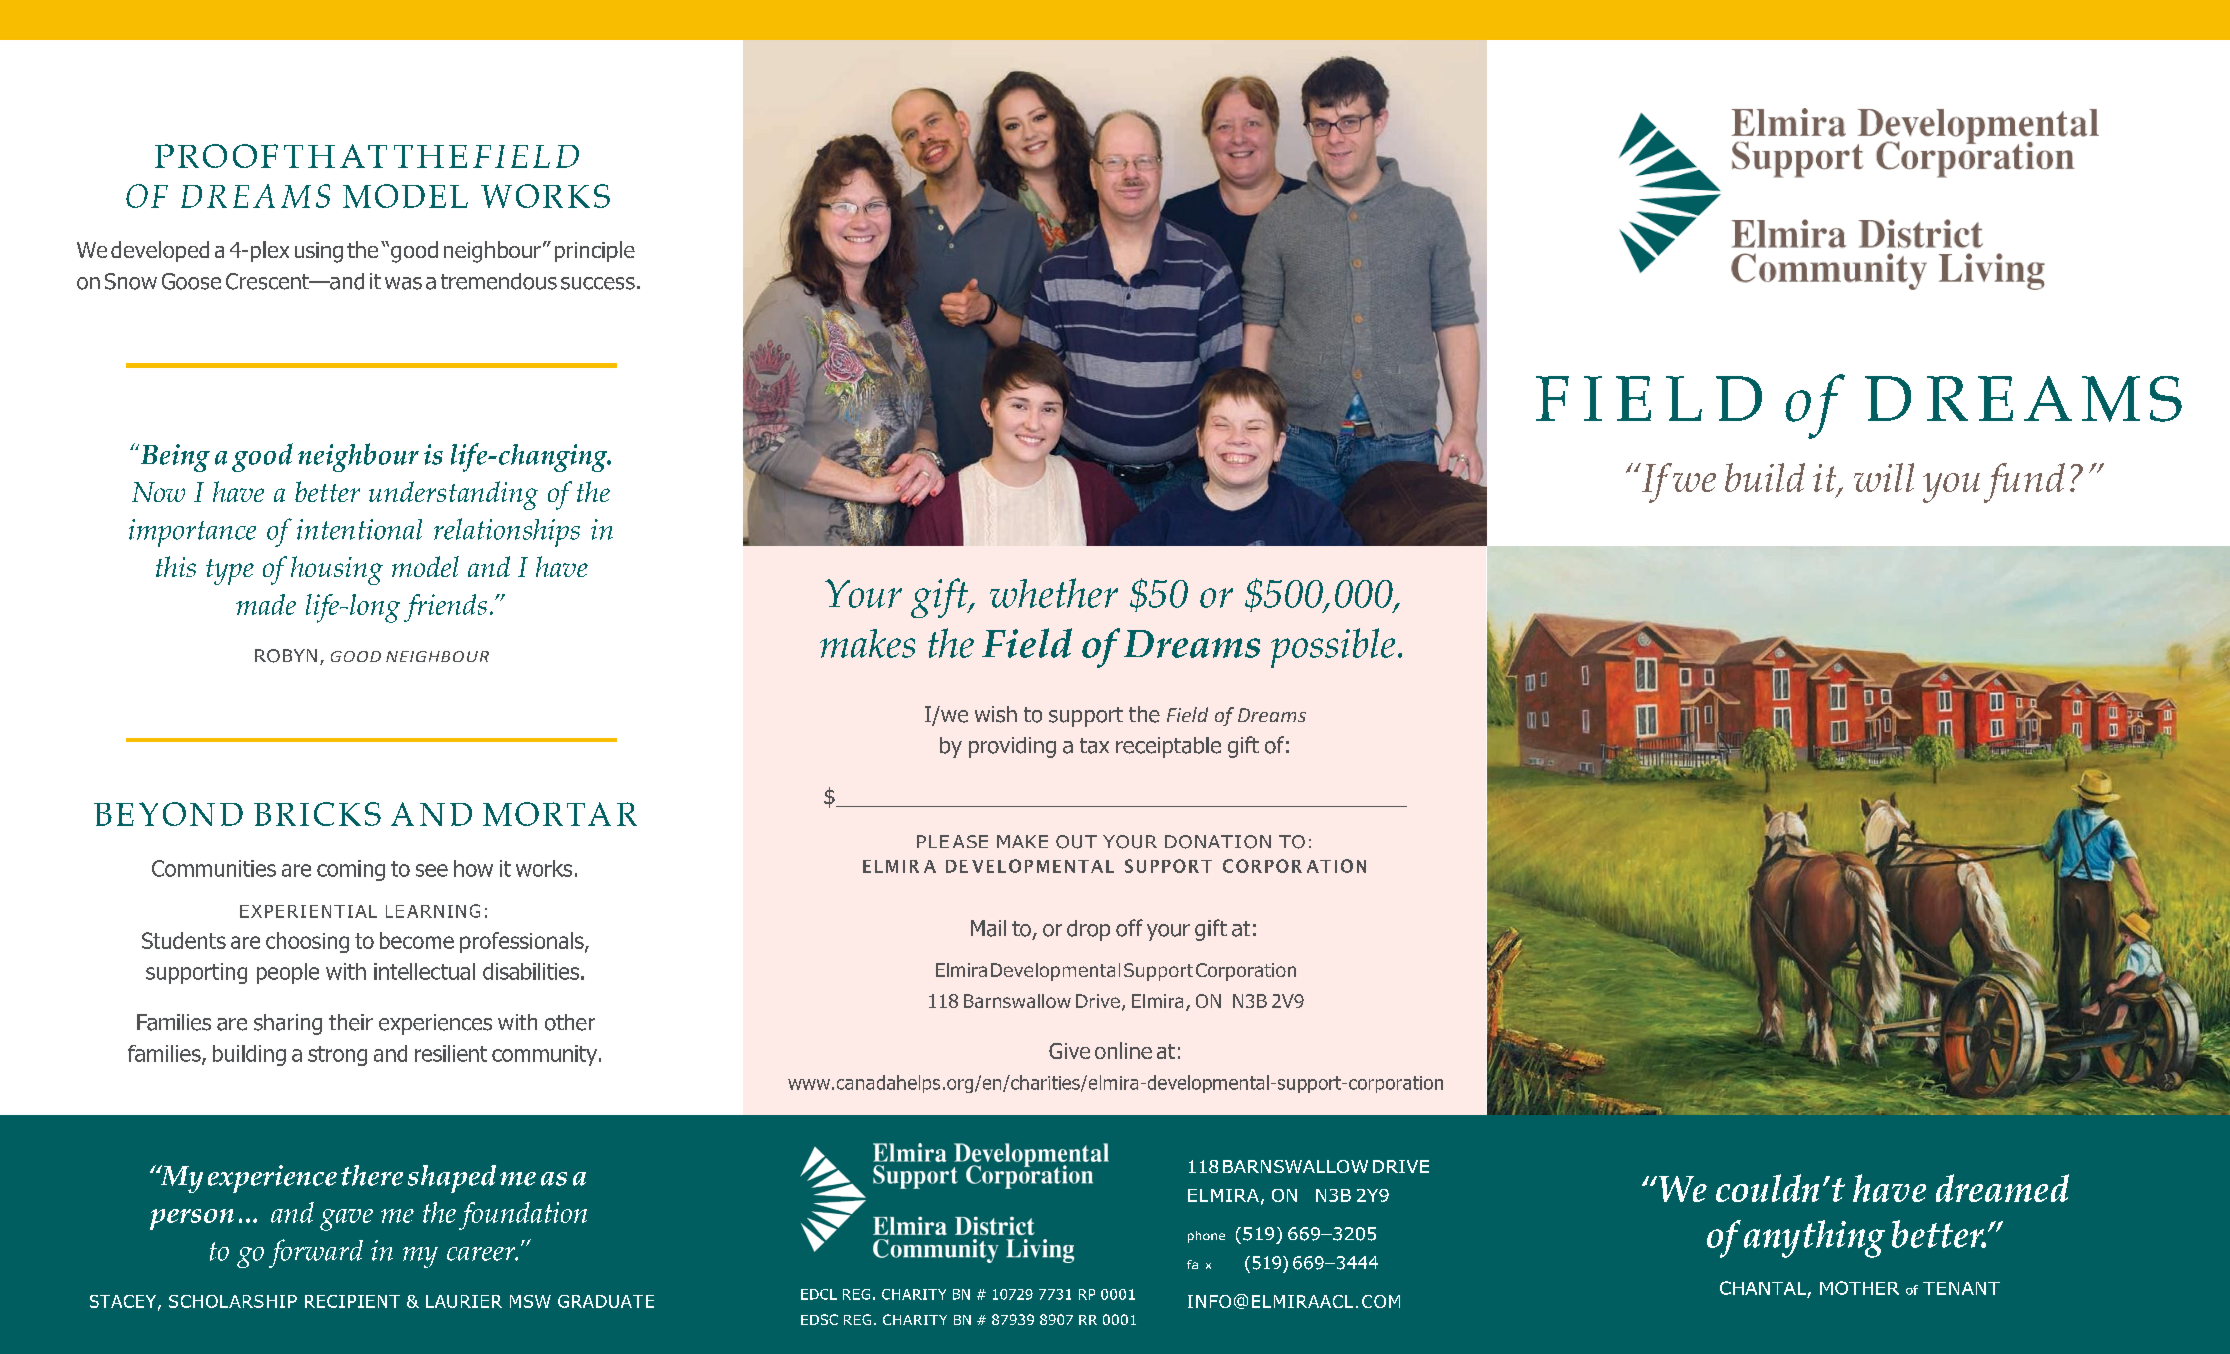 This document has width=2230, height=1354. I want to click on tremendous, so click(499, 281).
